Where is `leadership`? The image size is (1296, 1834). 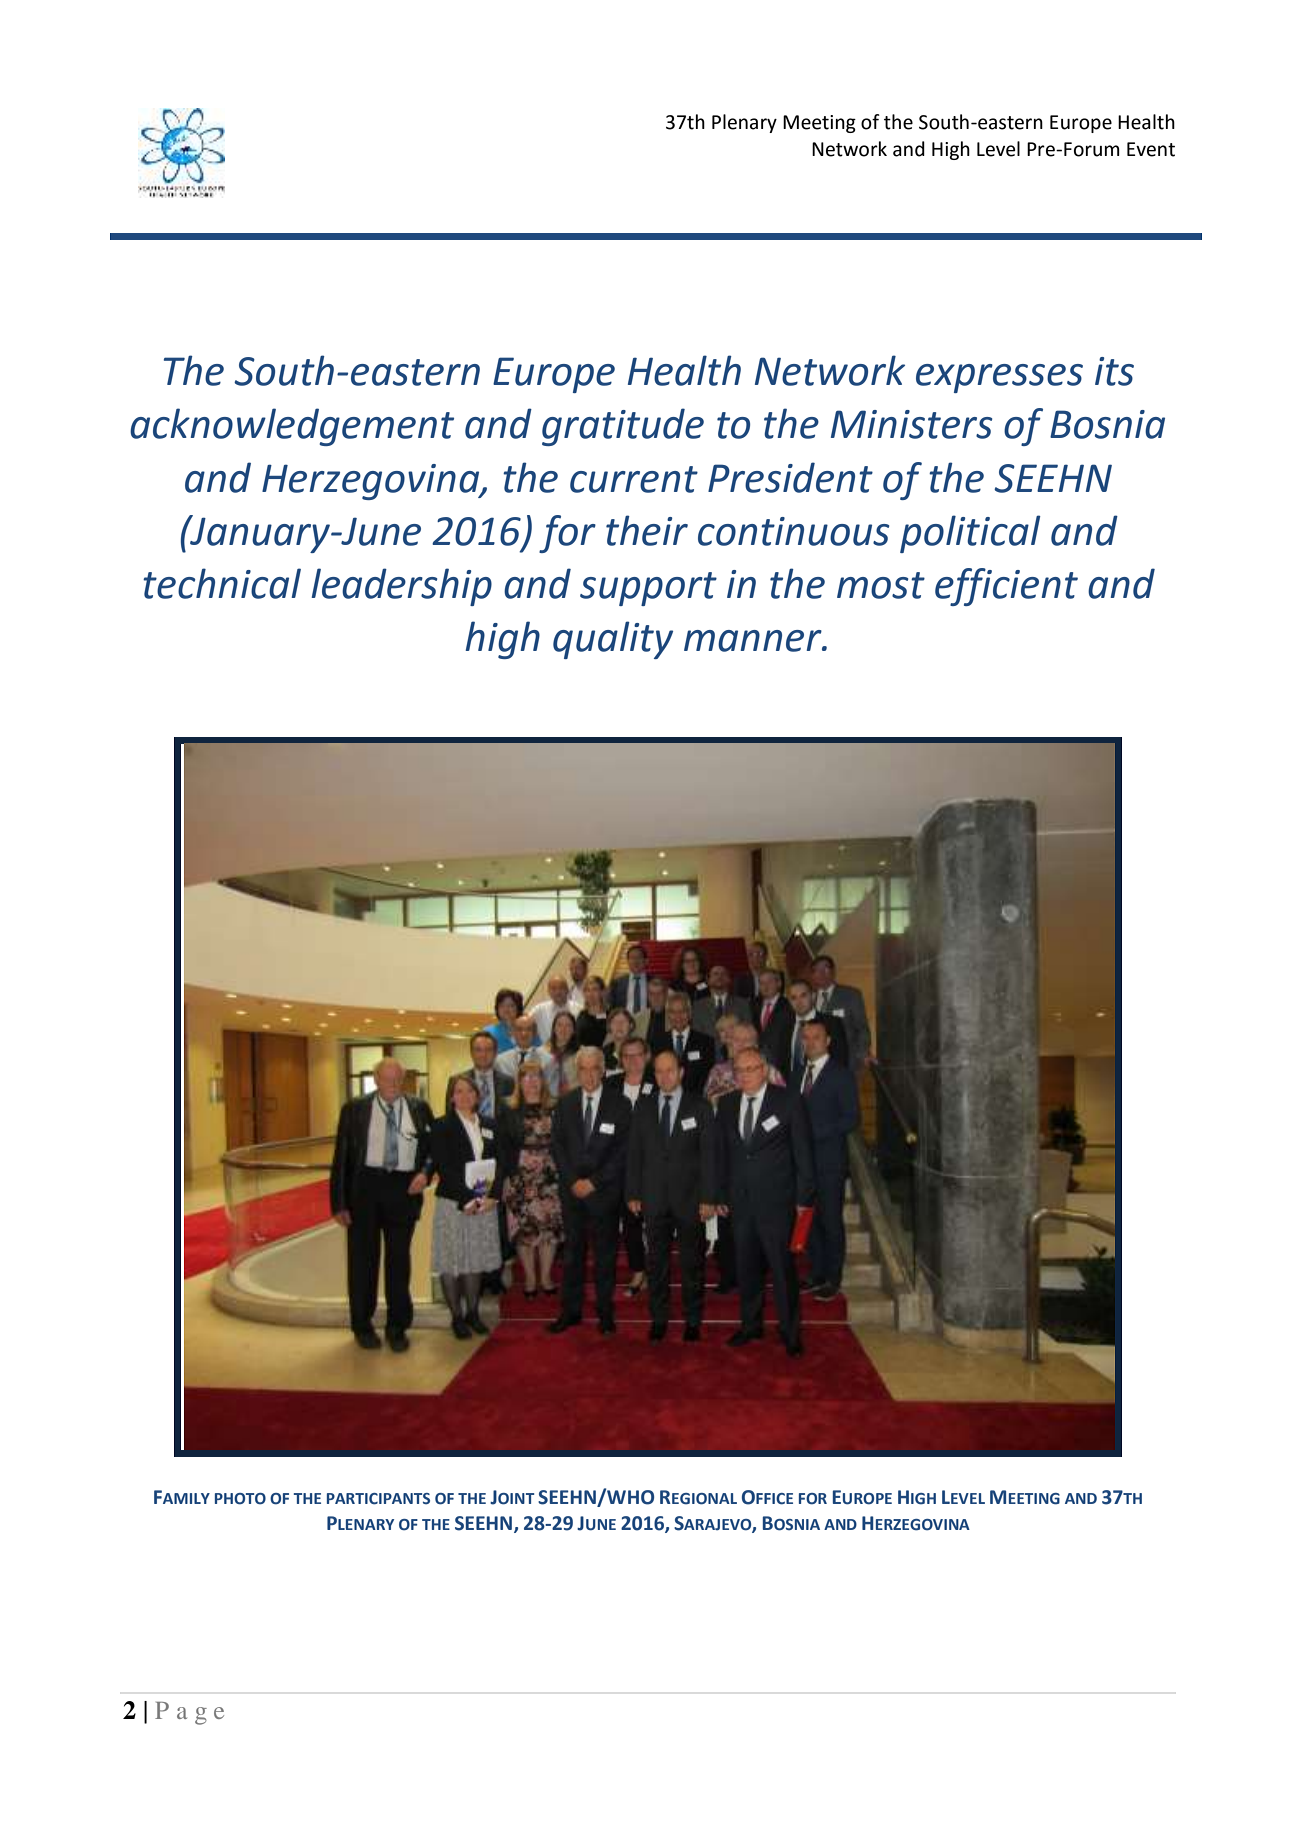 leadership is located at coordinates (401, 587).
